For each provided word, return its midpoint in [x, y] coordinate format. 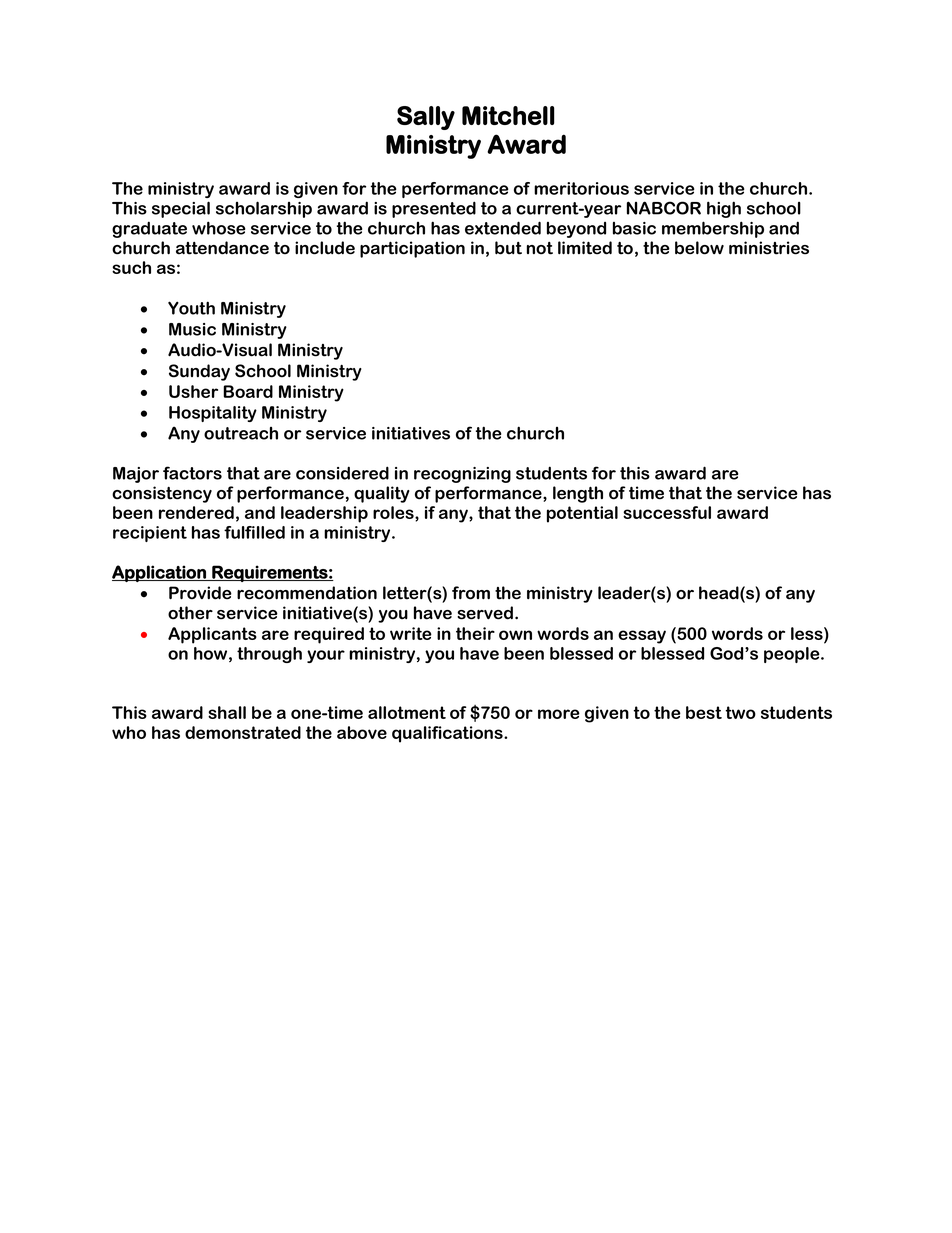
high [724, 209]
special [181, 209]
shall [227, 712]
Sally [426, 118]
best [704, 712]
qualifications [448, 734]
